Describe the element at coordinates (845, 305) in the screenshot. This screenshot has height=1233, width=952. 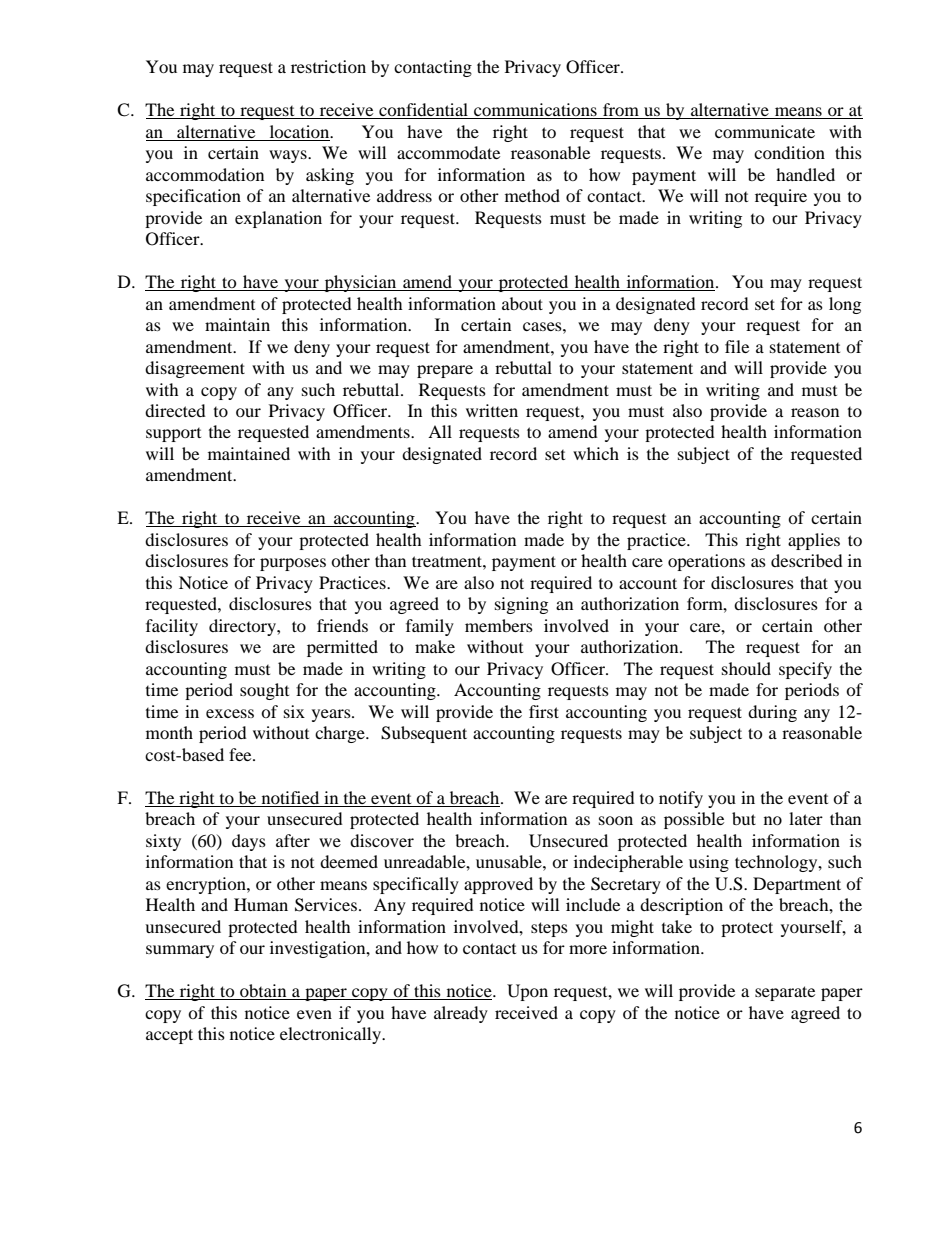
I see `long` at that location.
